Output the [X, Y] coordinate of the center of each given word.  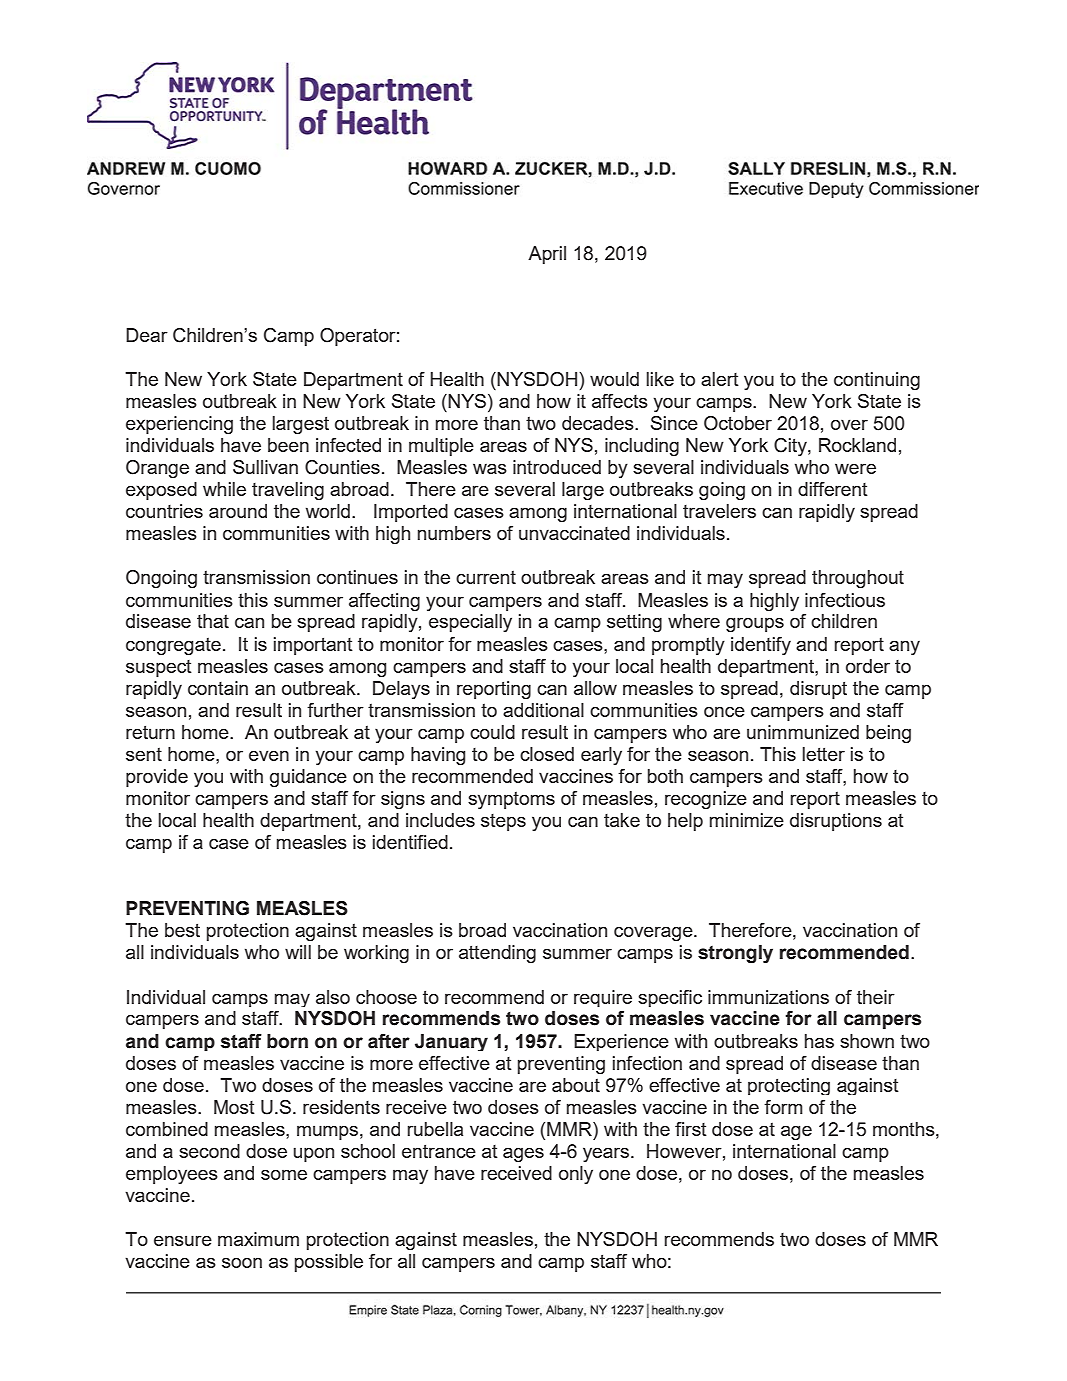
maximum [258, 1239]
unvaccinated [574, 533]
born [287, 1041]
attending [497, 954]
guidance [308, 778]
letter [823, 754]
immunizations [768, 997]
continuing [877, 381]
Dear [147, 335]
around [238, 511]
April [547, 255]
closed [547, 754]
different [833, 489]
